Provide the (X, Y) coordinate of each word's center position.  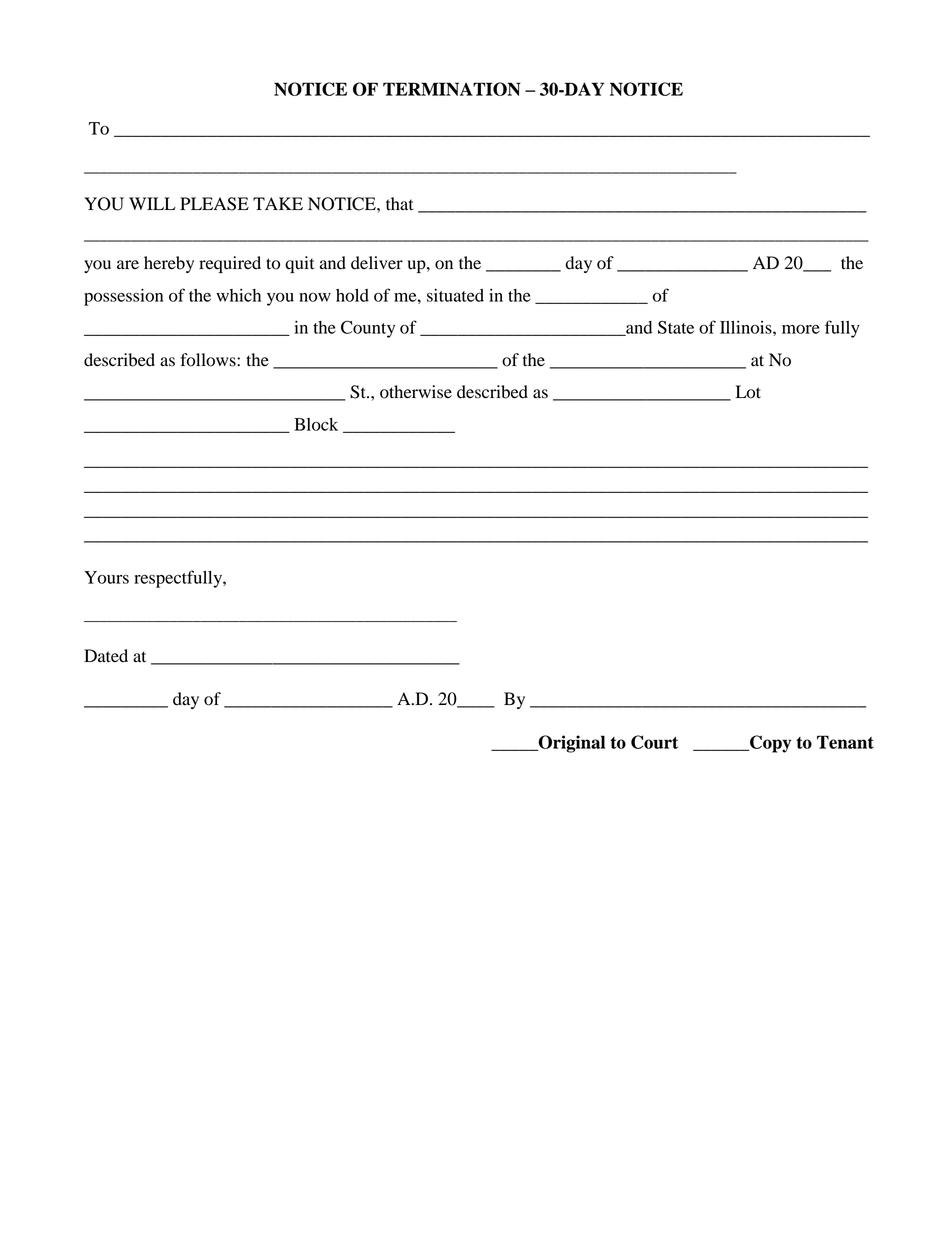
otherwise (416, 392)
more (801, 329)
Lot (748, 392)
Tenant (845, 742)
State (676, 327)
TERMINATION (452, 89)
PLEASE (214, 204)
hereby (169, 264)
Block (316, 424)
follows (209, 360)
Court (654, 742)
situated (455, 295)
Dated (106, 656)
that (399, 204)
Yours (106, 577)
